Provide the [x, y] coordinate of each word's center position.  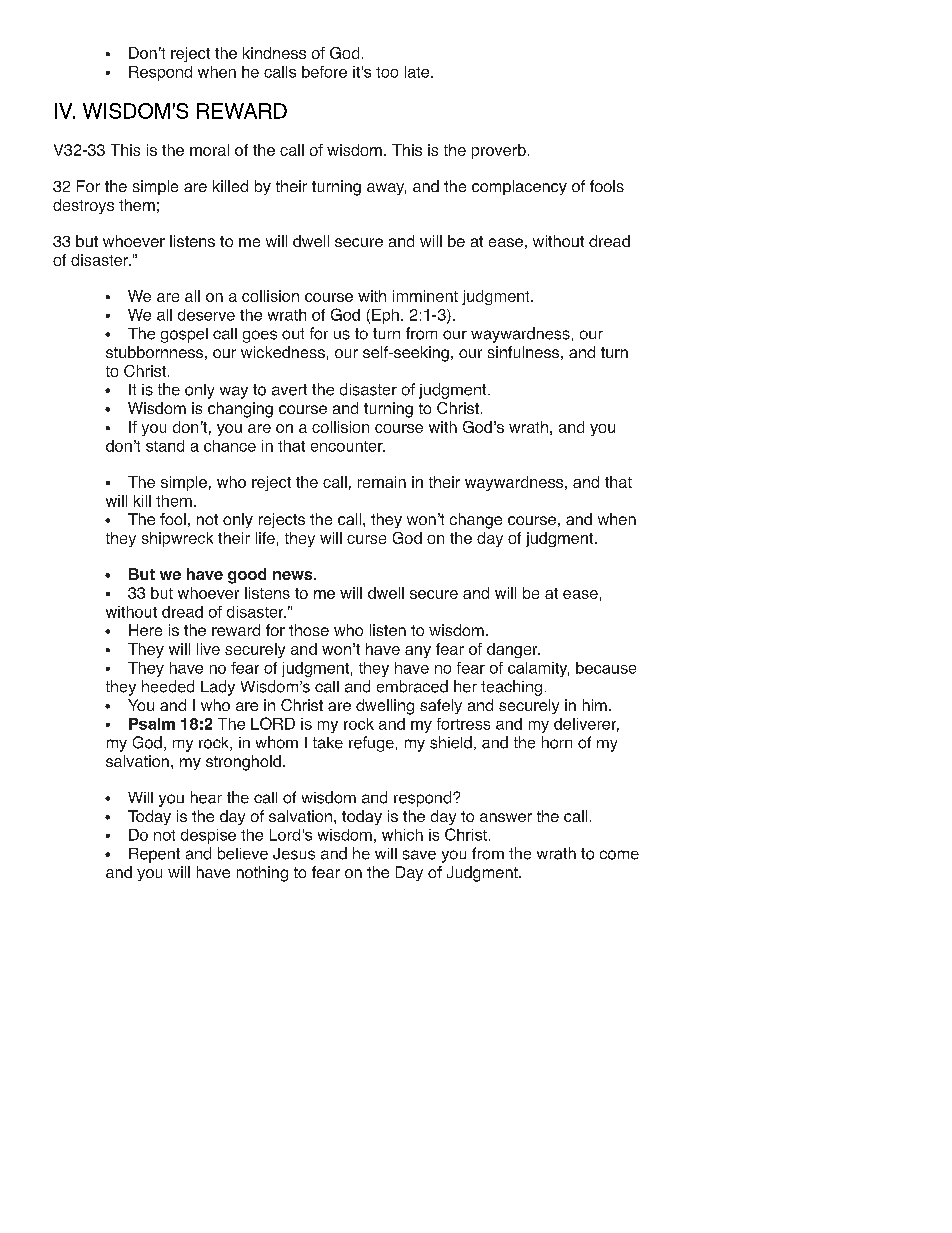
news [294, 575]
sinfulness [523, 352]
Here [145, 630]
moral [209, 150]
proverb [499, 151]
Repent [154, 855]
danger [513, 650]
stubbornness [154, 352]
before [324, 72]
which [402, 835]
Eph [385, 316]
